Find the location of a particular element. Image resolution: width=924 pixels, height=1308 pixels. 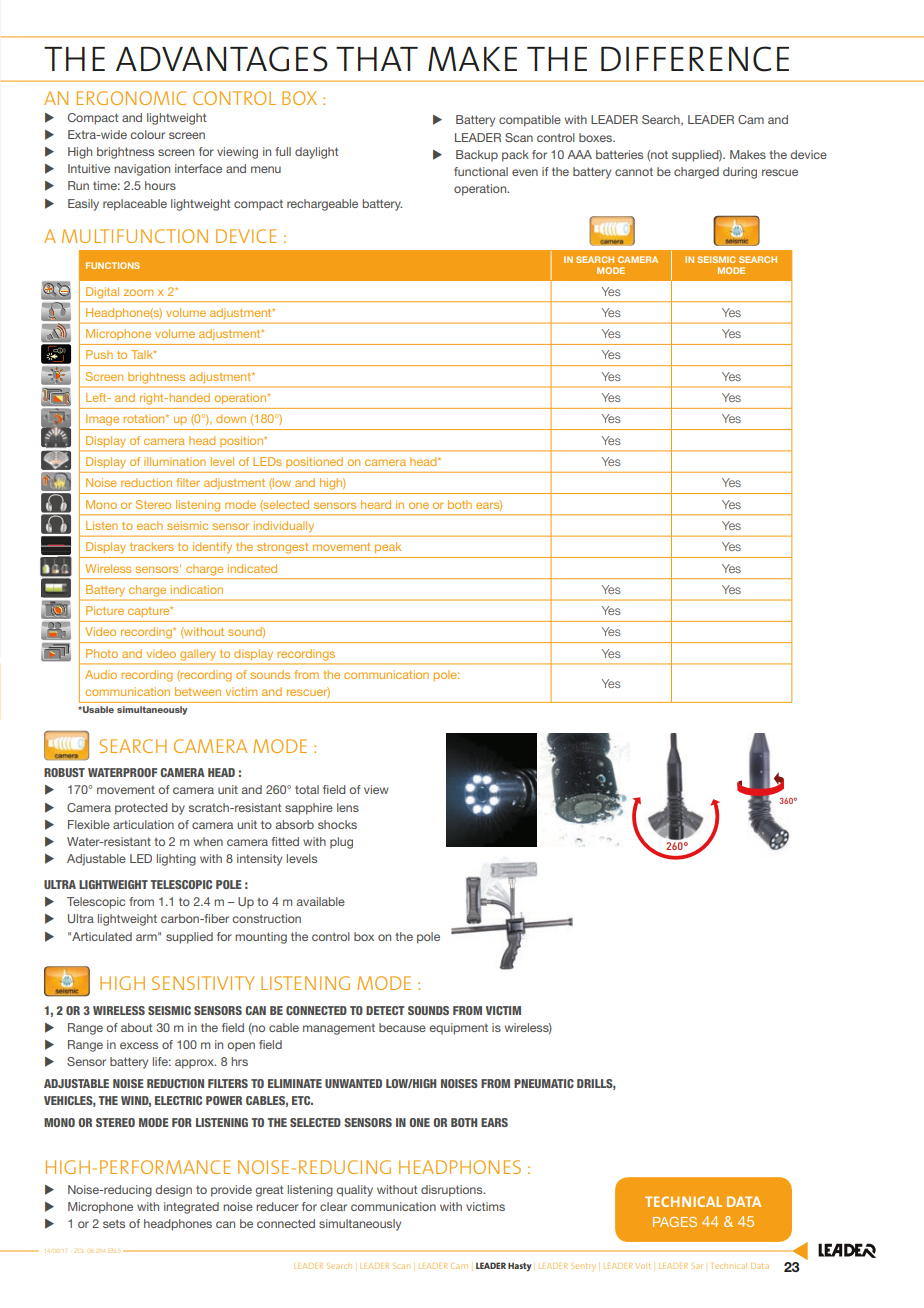

sets is located at coordinates (114, 1224).
